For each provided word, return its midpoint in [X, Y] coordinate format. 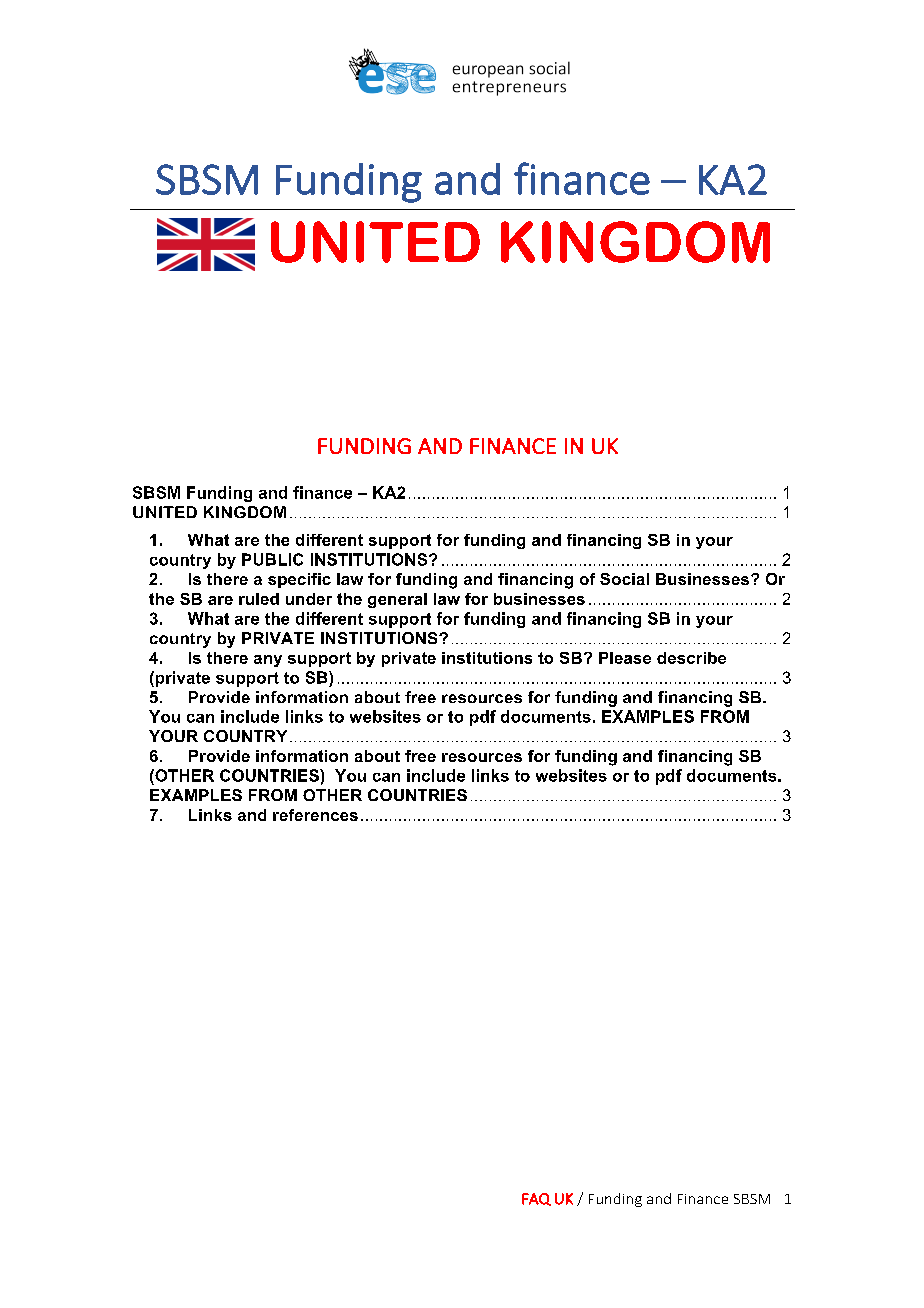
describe [691, 658]
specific [299, 580]
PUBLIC [272, 559]
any [268, 661]
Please [625, 658]
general [397, 600]
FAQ [536, 1199]
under [309, 599]
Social [624, 579]
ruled [259, 599]
